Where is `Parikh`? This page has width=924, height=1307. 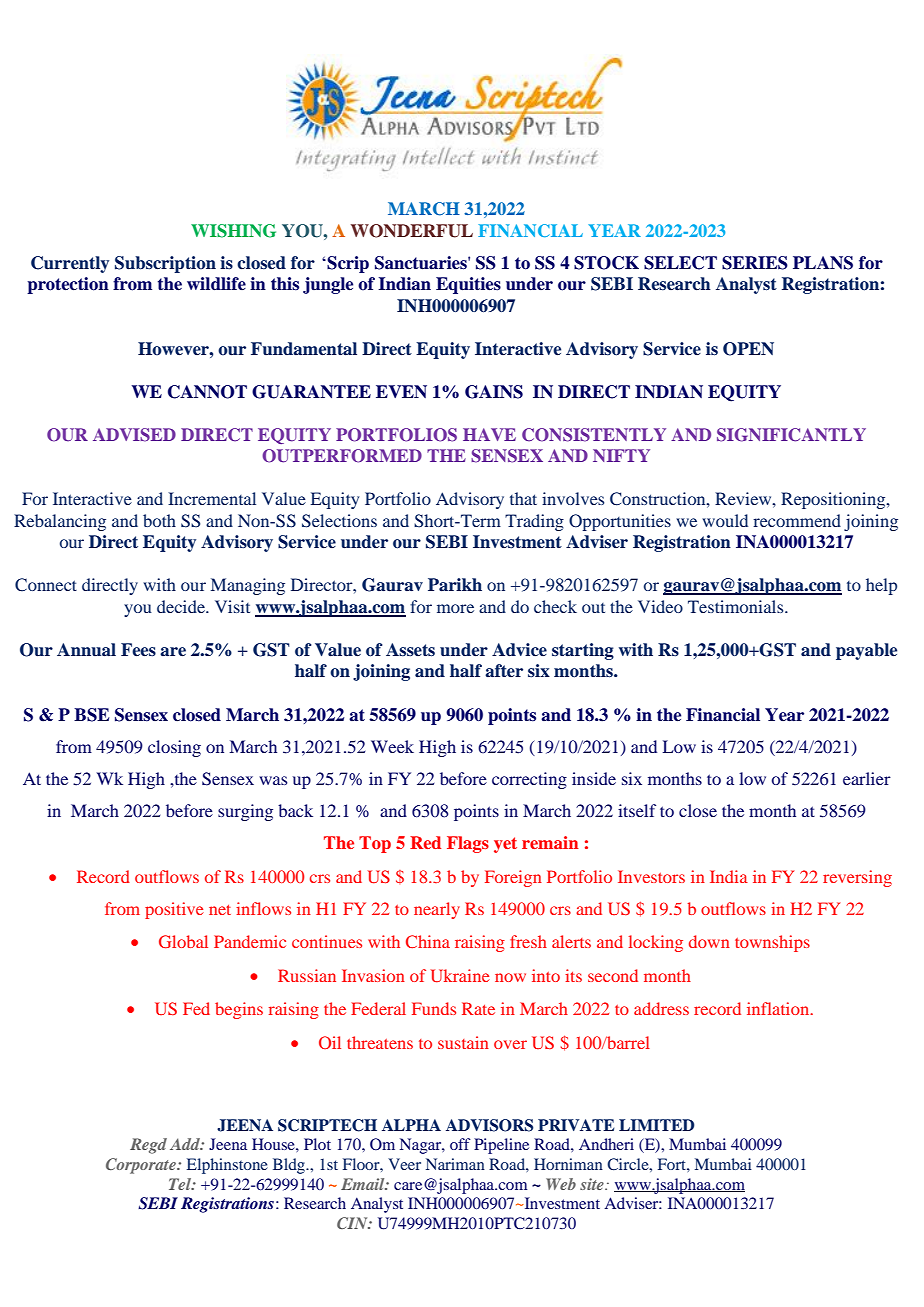 Parikh is located at coordinates (455, 585).
